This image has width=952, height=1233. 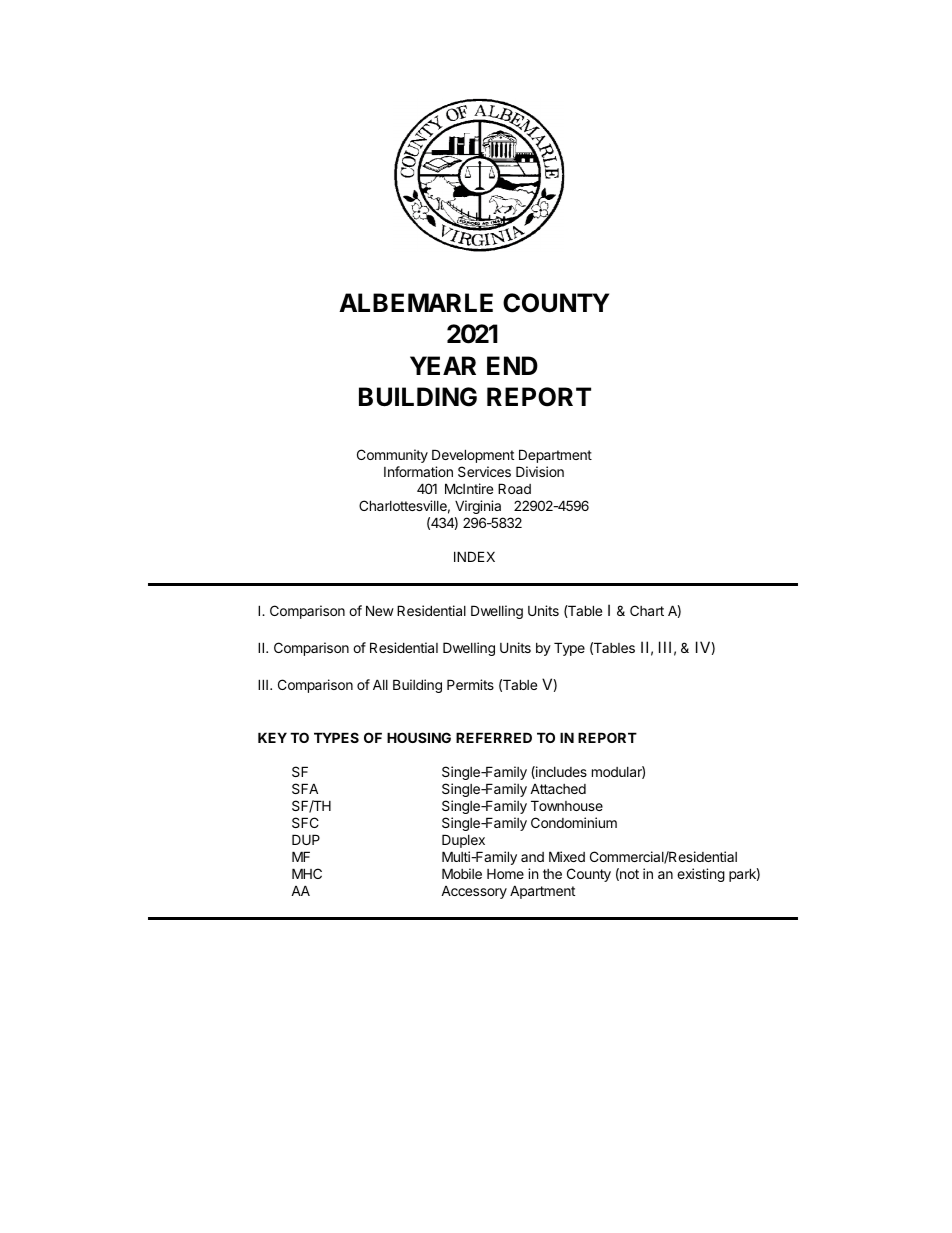 What do you see at coordinates (647, 610) in the image?
I see `Chart` at bounding box center [647, 610].
